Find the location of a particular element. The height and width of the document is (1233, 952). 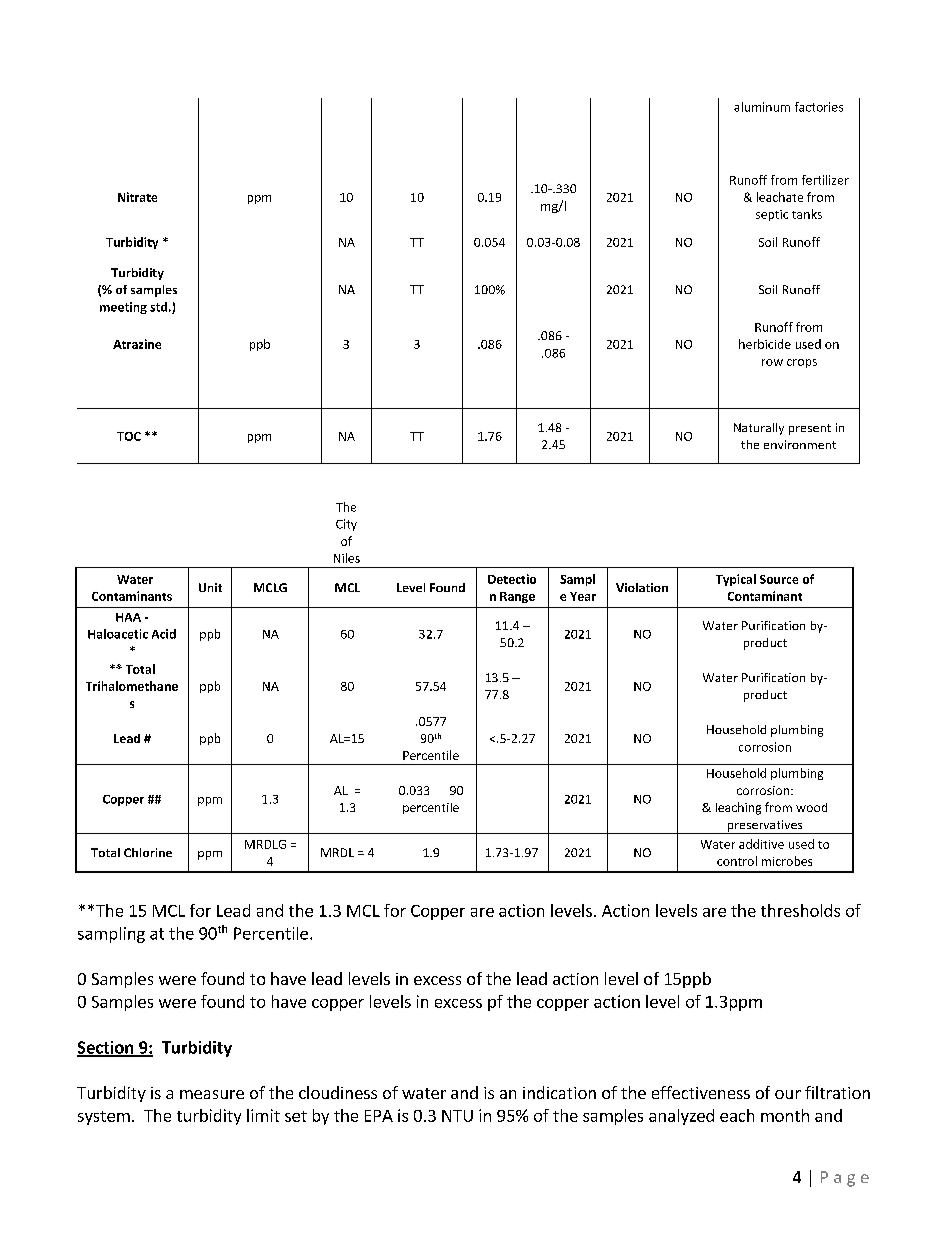

TOC is located at coordinates (129, 436).
